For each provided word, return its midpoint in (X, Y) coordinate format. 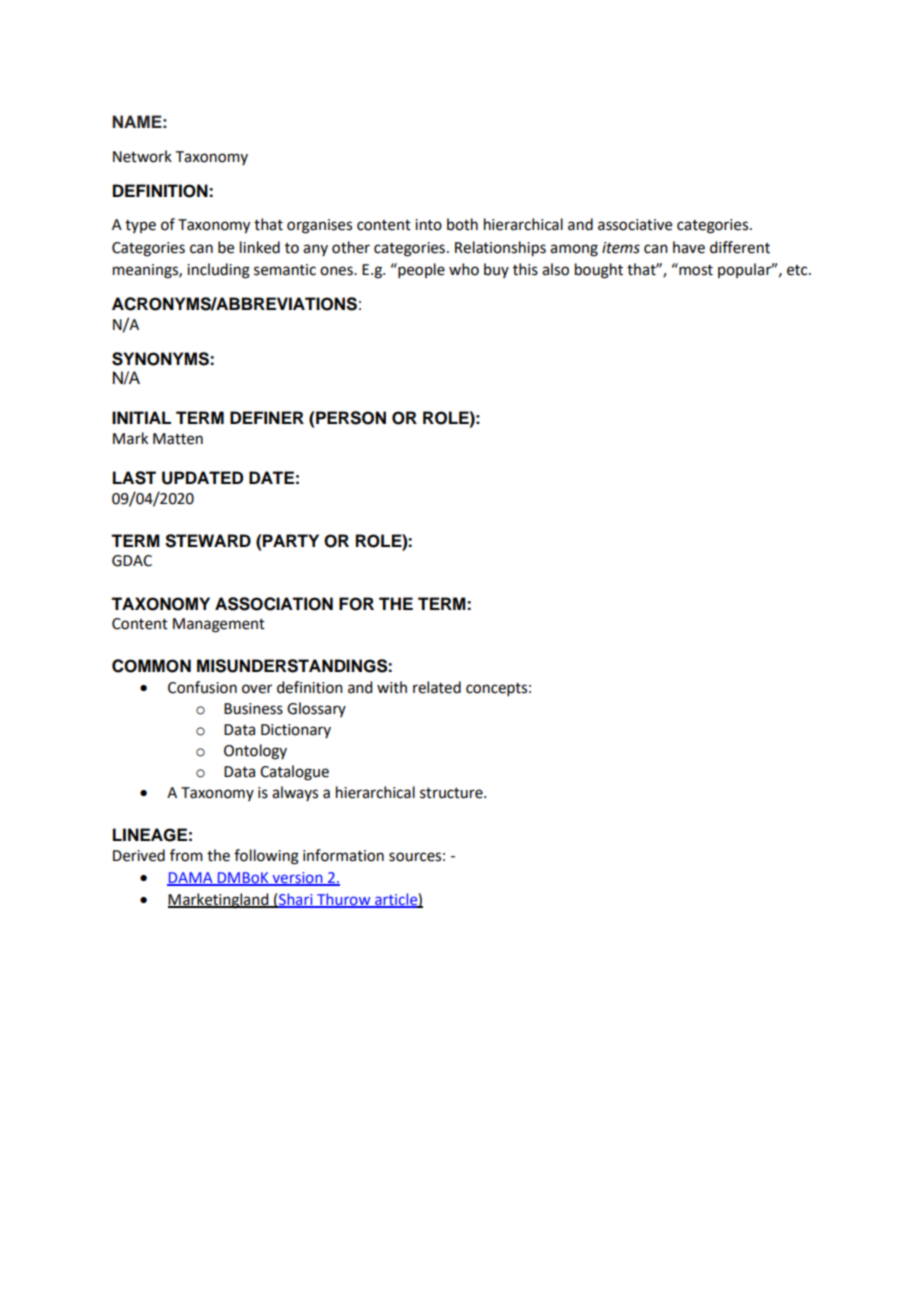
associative (635, 225)
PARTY (291, 540)
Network (142, 156)
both (462, 224)
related (437, 687)
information (343, 855)
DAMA (191, 879)
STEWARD (208, 541)
